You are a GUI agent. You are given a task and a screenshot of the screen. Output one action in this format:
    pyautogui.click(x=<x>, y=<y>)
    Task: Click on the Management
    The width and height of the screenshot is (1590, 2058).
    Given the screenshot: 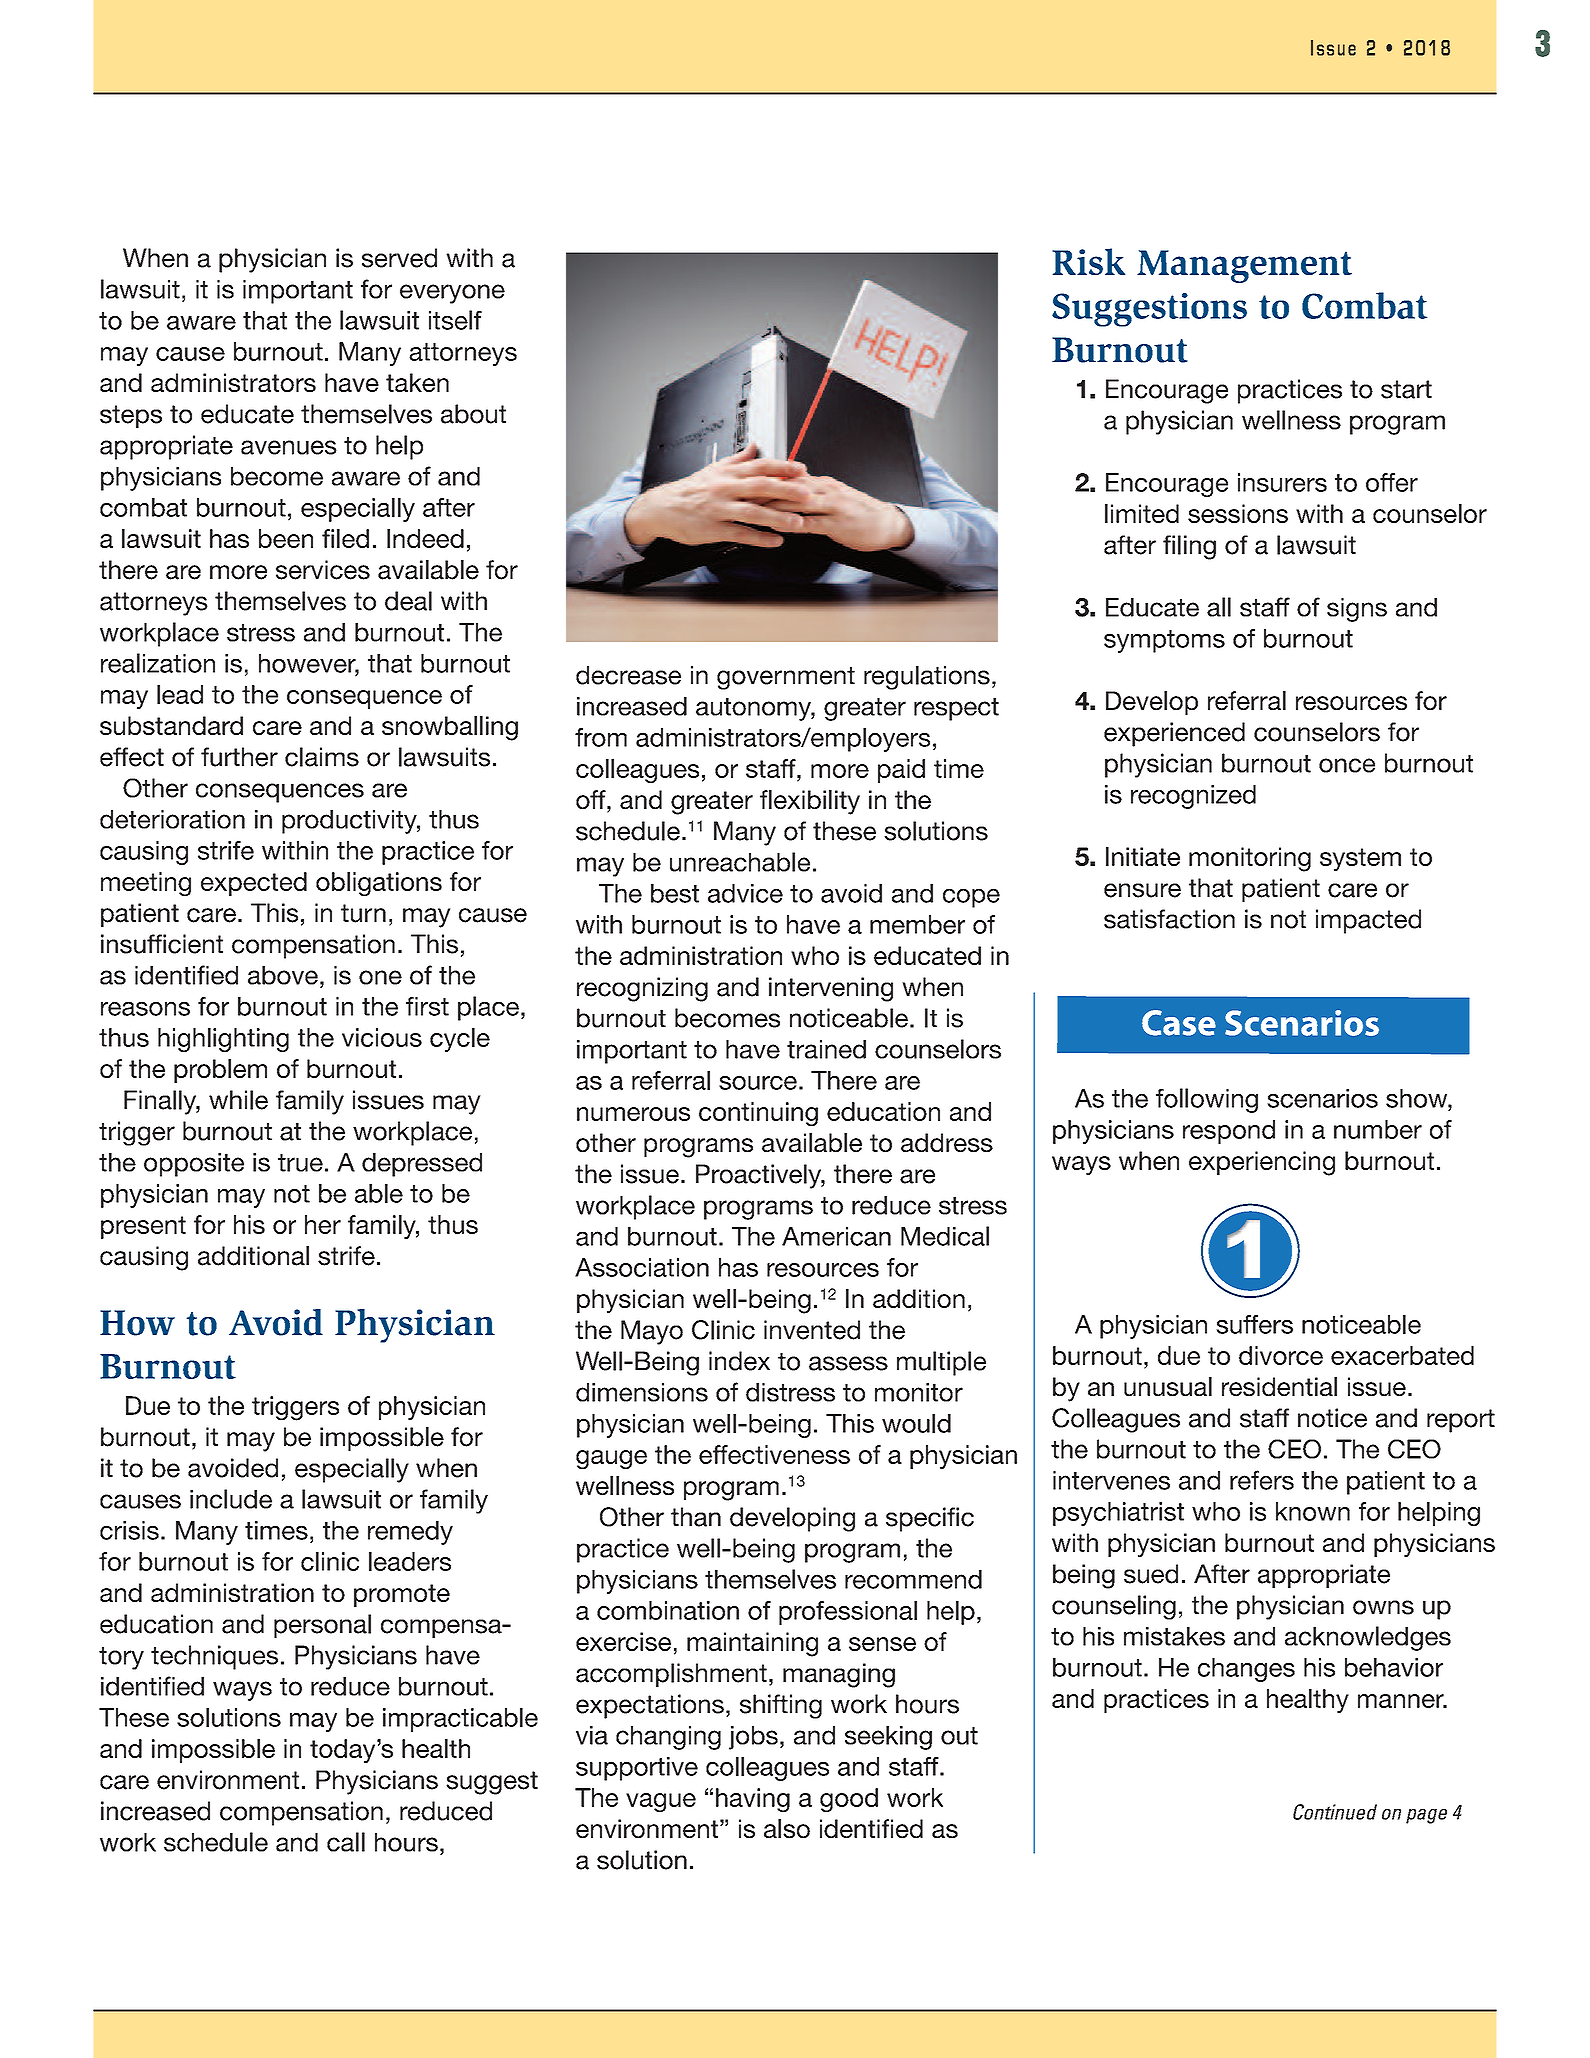 What is the action you would take?
    pyautogui.click(x=1244, y=266)
